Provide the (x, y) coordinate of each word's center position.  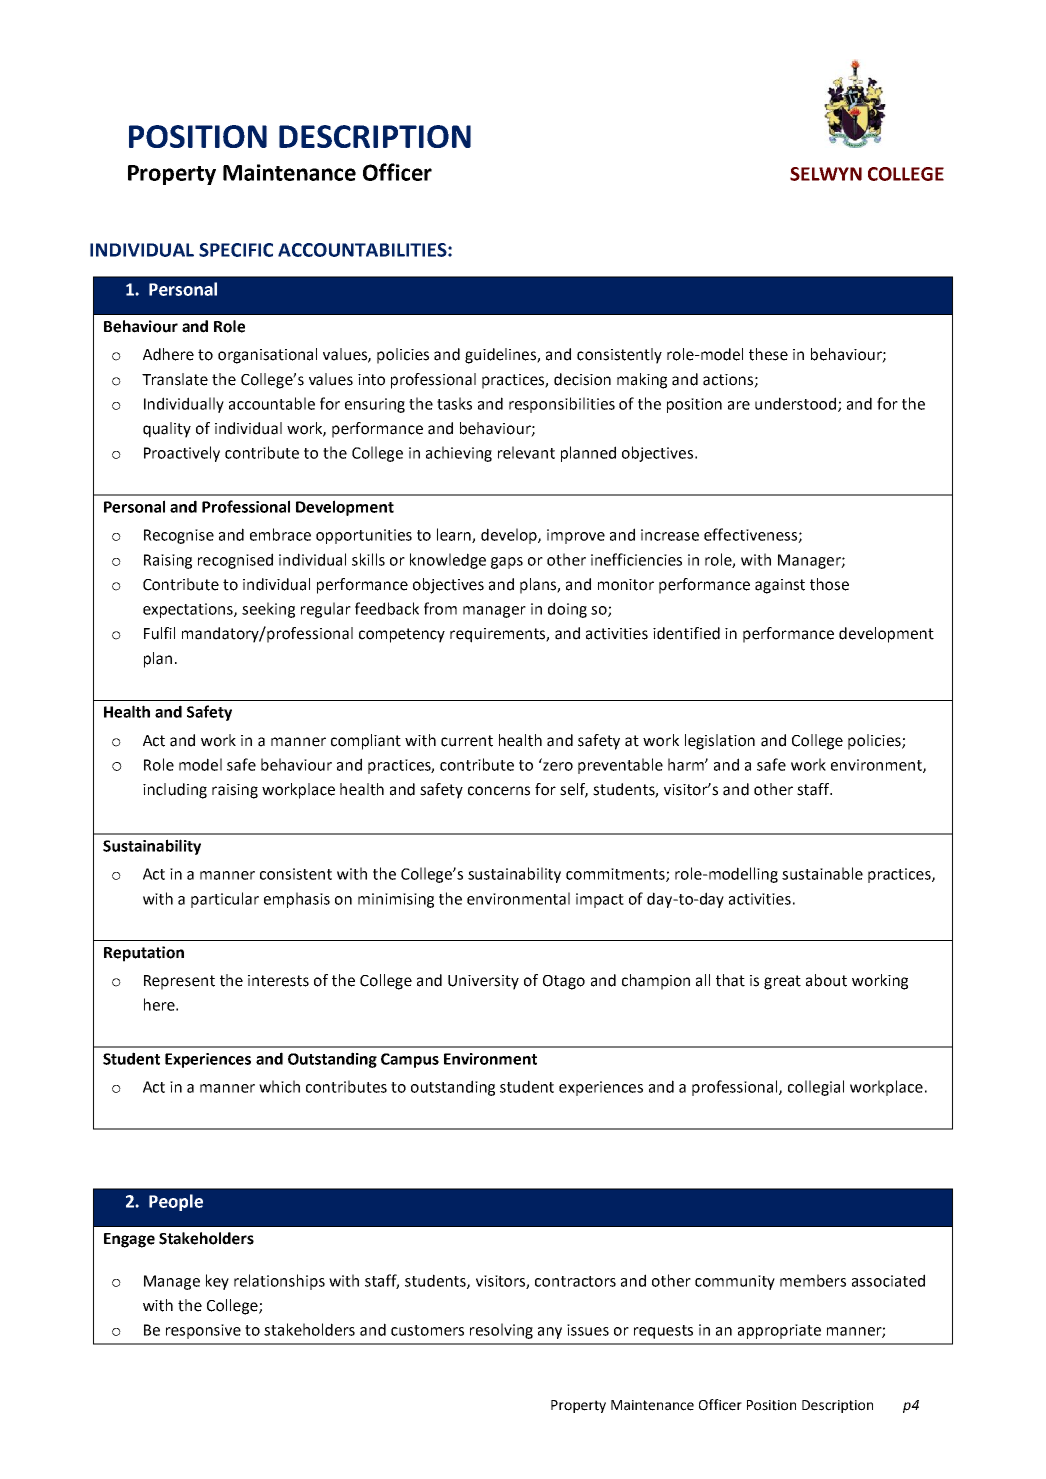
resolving (501, 1331)
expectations (189, 610)
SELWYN (826, 174)
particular (225, 900)
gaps (507, 563)
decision (582, 379)
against (780, 586)
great (782, 982)
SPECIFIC (236, 250)
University (483, 982)
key (217, 1282)
